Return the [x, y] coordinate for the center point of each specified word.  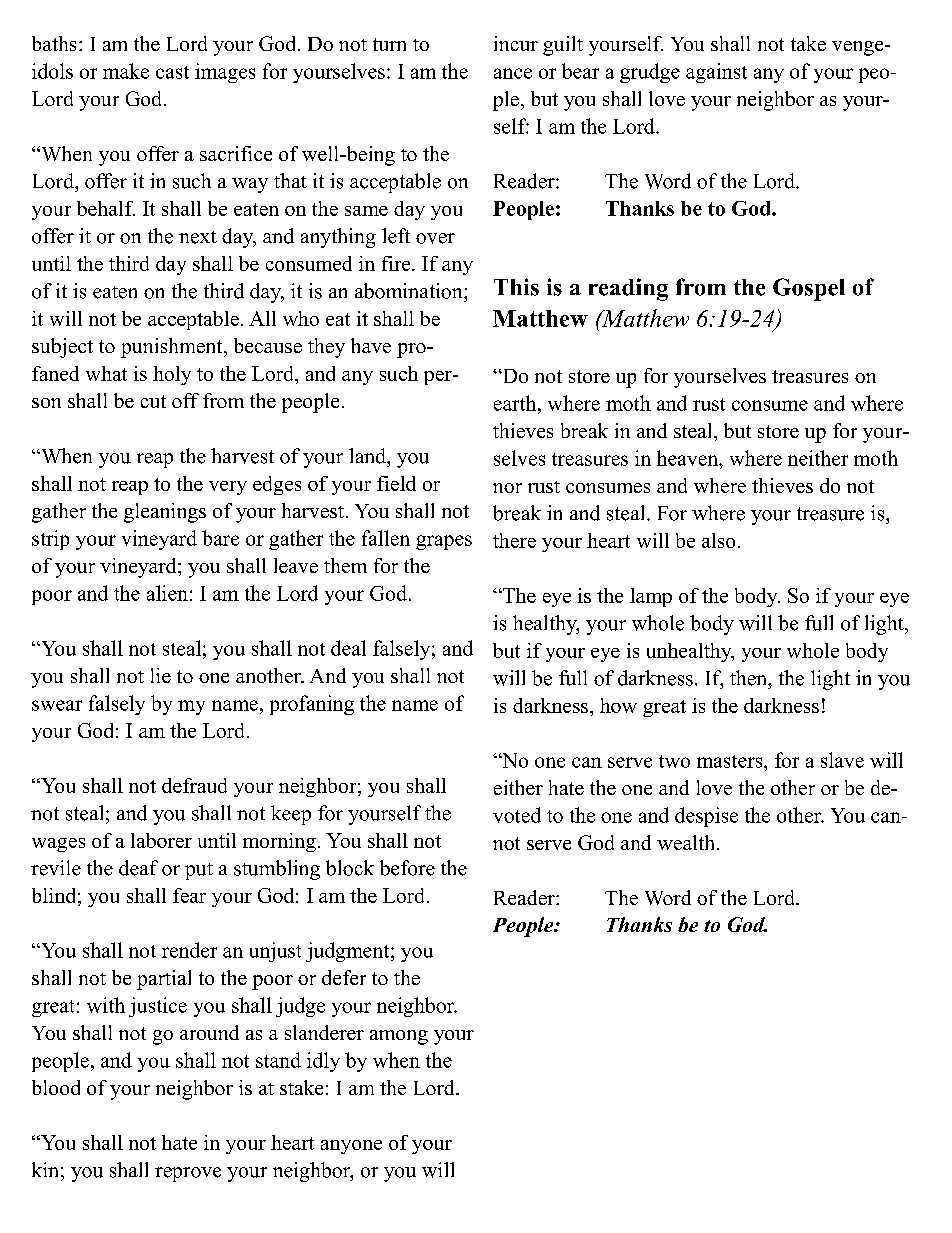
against [716, 73]
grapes [444, 542]
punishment [173, 348]
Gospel [809, 289]
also [718, 540]
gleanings [165, 513]
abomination [410, 291]
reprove [188, 1174]
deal [348, 648]
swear [57, 705]
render [189, 950]
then [750, 678]
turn [389, 44]
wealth [687, 842]
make [126, 71]
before [407, 868]
